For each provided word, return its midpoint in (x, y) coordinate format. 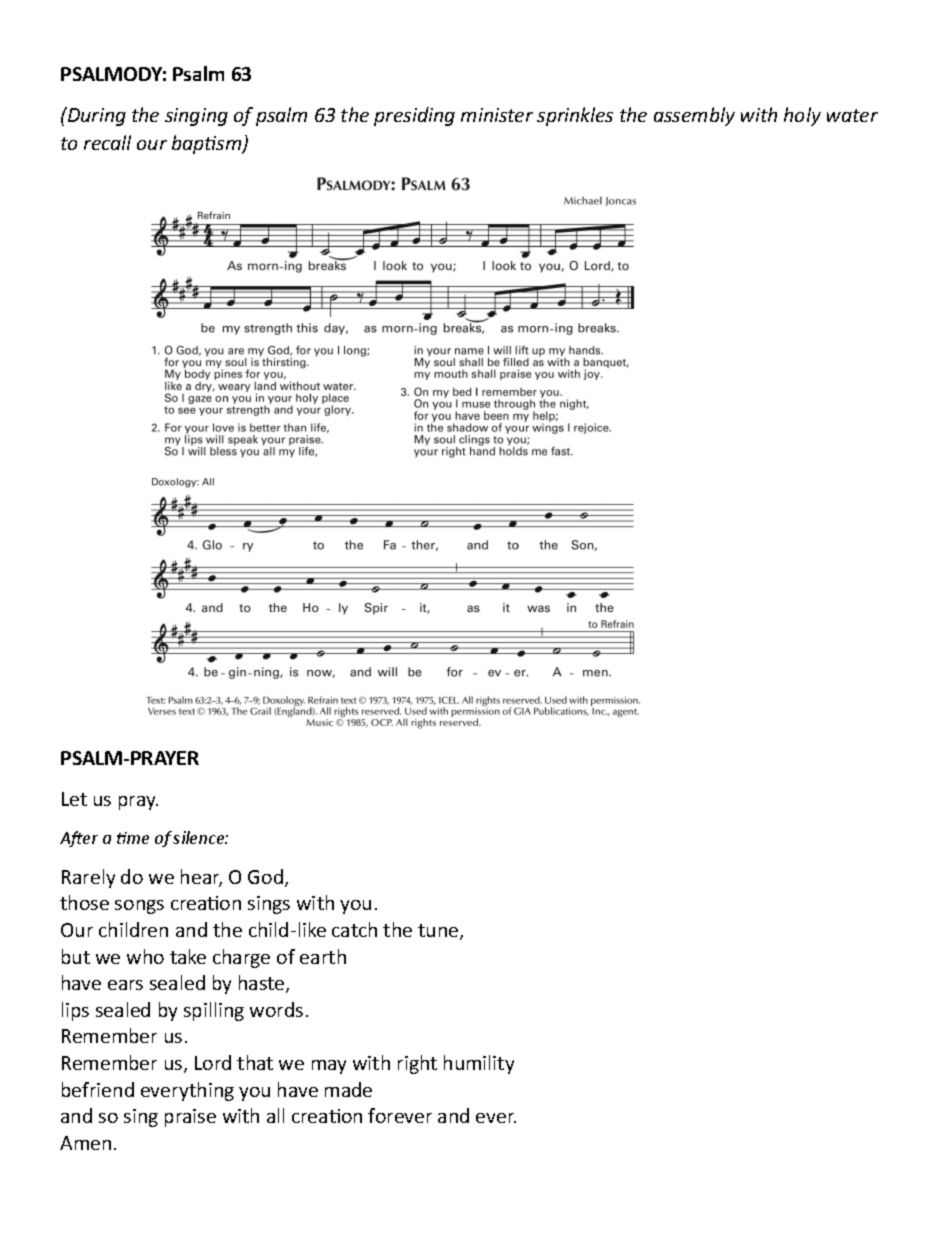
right (417, 1064)
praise (190, 1118)
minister (497, 115)
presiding (414, 116)
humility (479, 1064)
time (133, 838)
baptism (208, 144)
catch (354, 929)
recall (107, 142)
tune (439, 932)
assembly (694, 116)
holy (802, 116)
